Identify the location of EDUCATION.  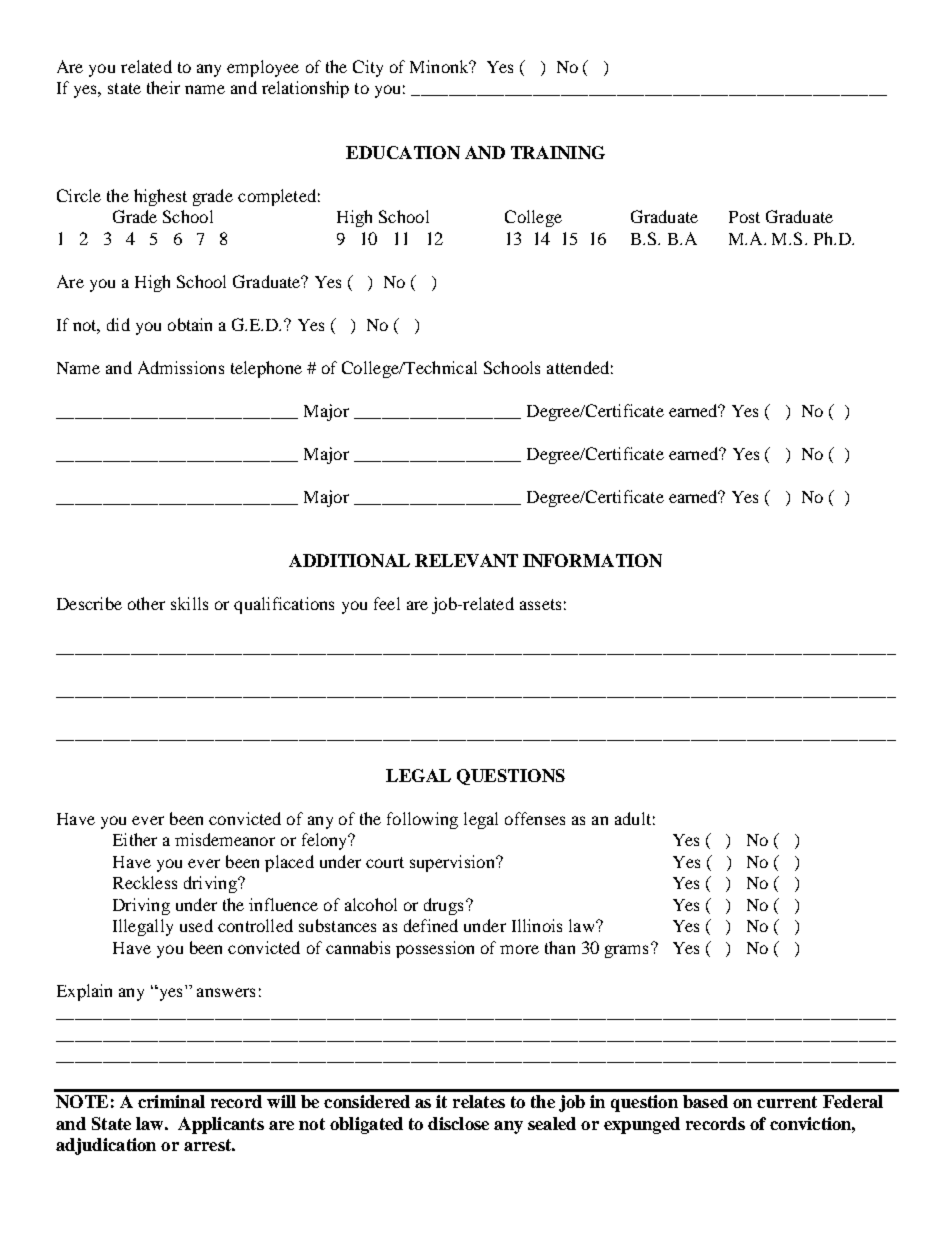
(403, 152).
